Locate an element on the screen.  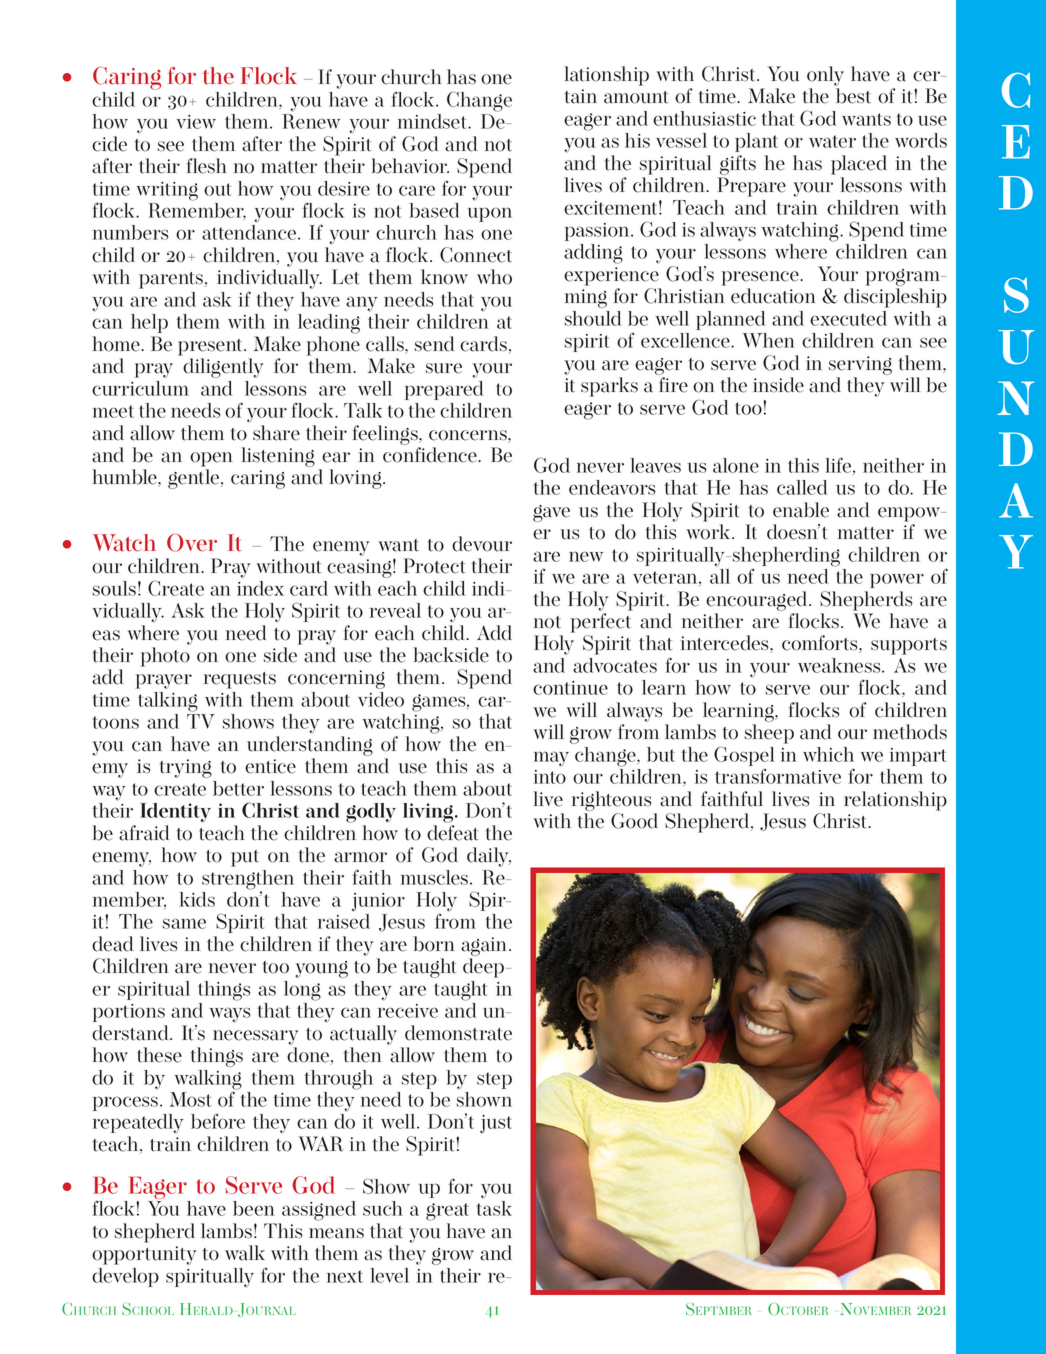
view is located at coordinates (196, 122).
